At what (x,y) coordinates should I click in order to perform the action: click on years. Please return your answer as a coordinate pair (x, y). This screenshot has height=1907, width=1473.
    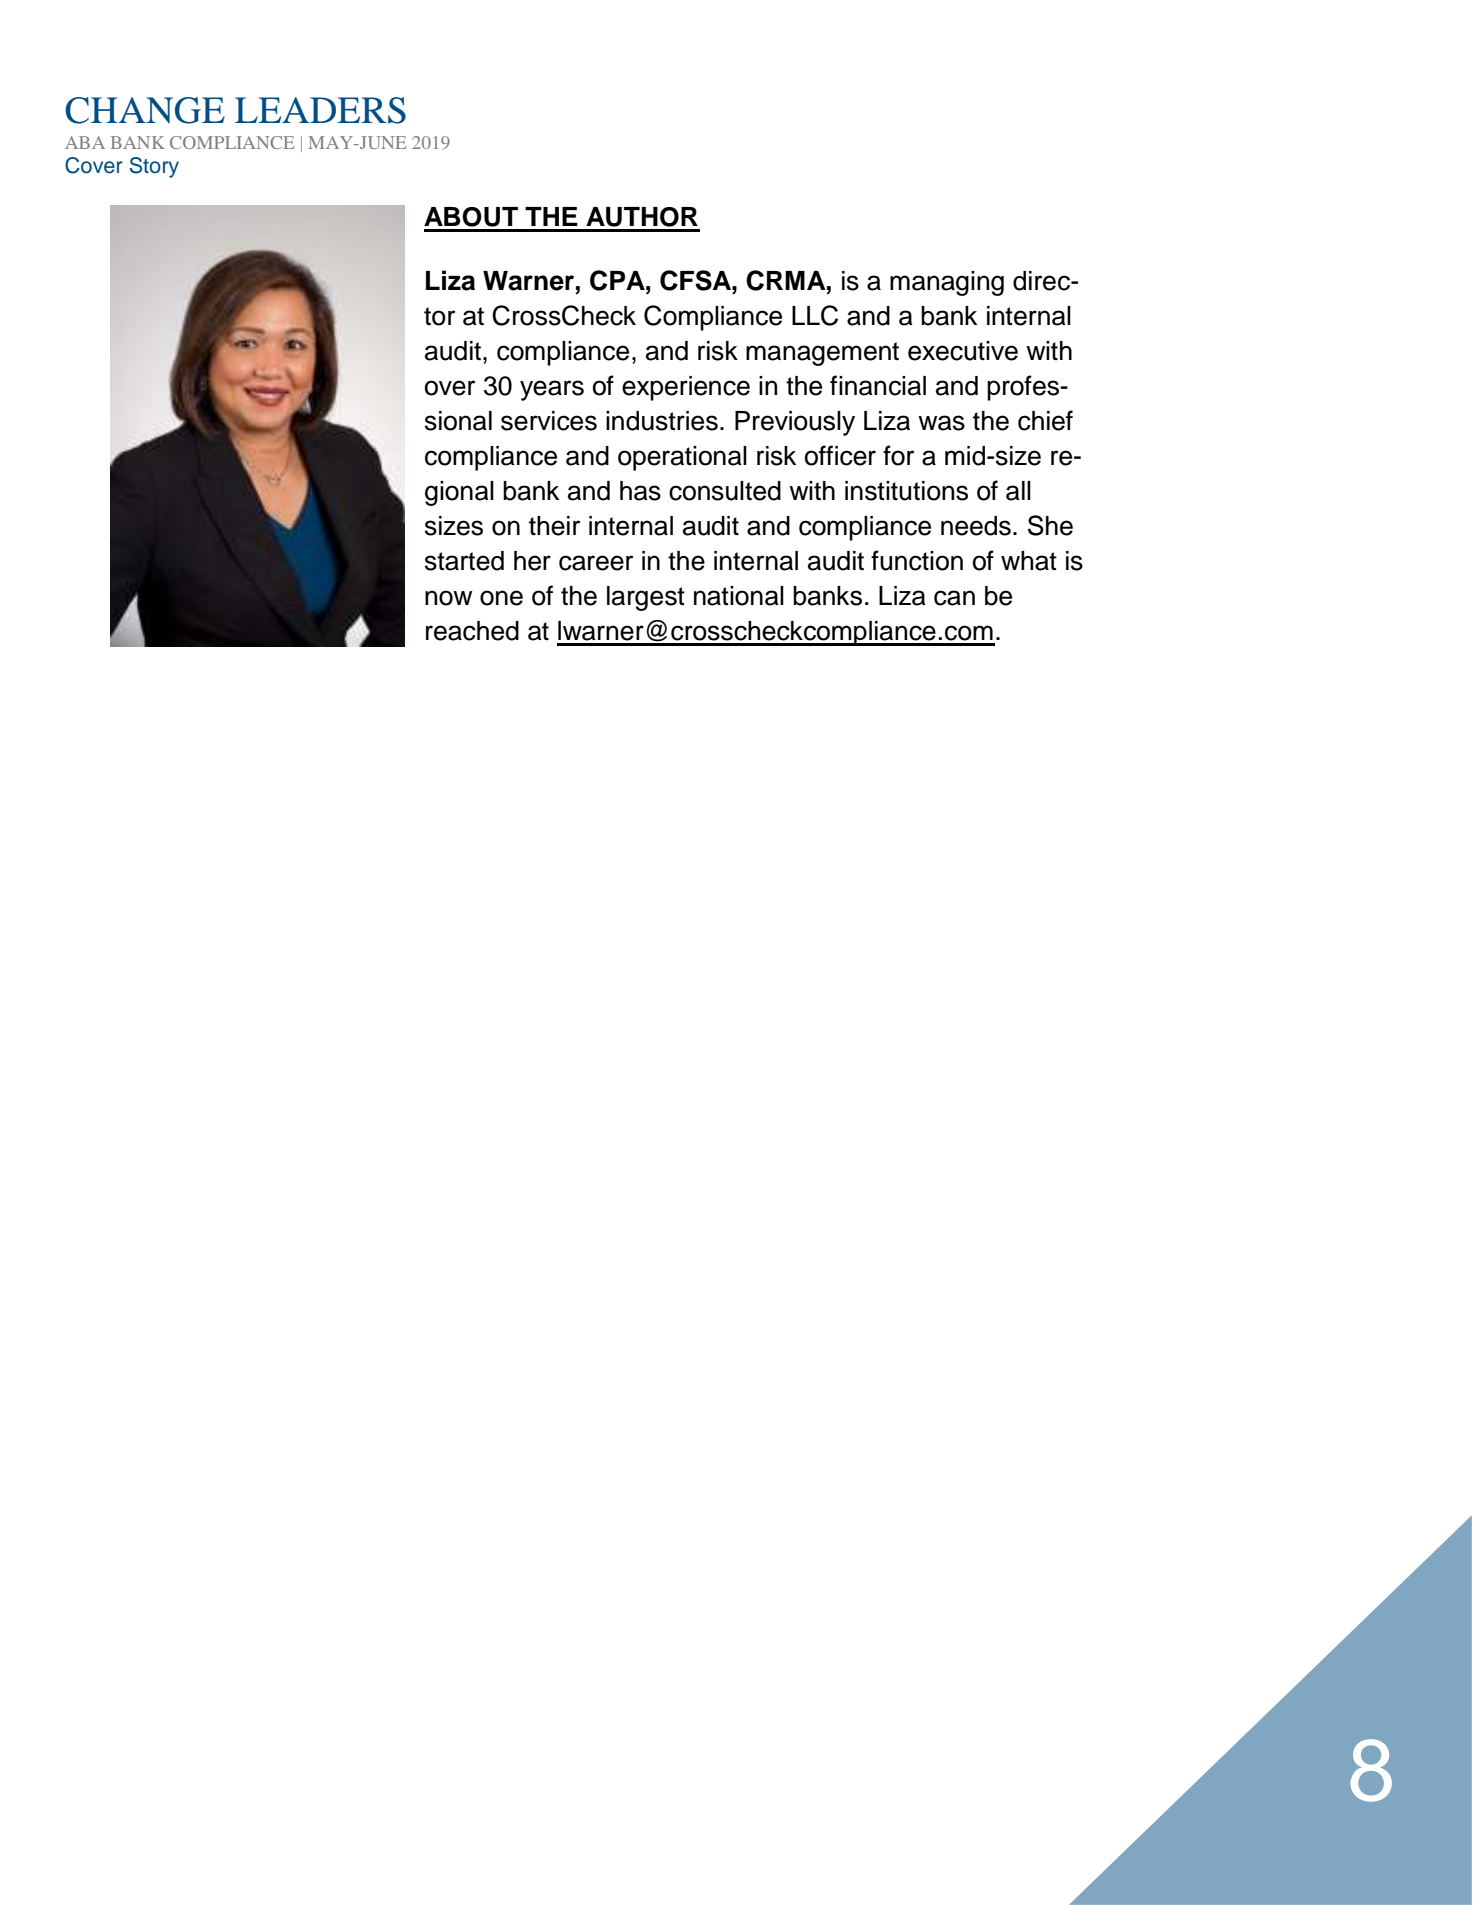
    Looking at the image, I should click on (552, 390).
